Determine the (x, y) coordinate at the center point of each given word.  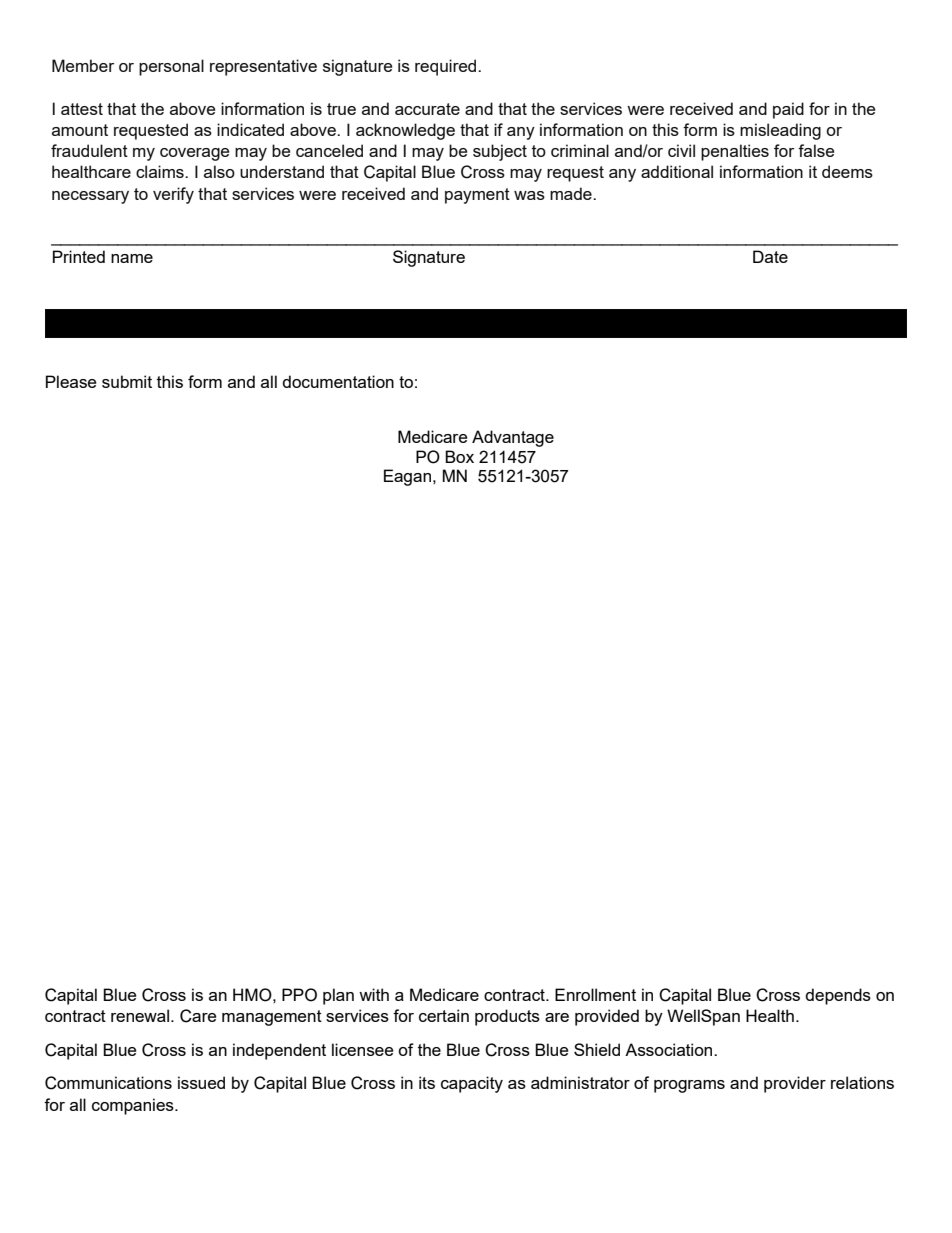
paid (788, 110)
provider (795, 1084)
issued (201, 1082)
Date (770, 256)
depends (838, 996)
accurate (427, 109)
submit (127, 381)
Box (459, 456)
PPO (299, 995)
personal (171, 67)
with (374, 994)
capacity (472, 1084)
